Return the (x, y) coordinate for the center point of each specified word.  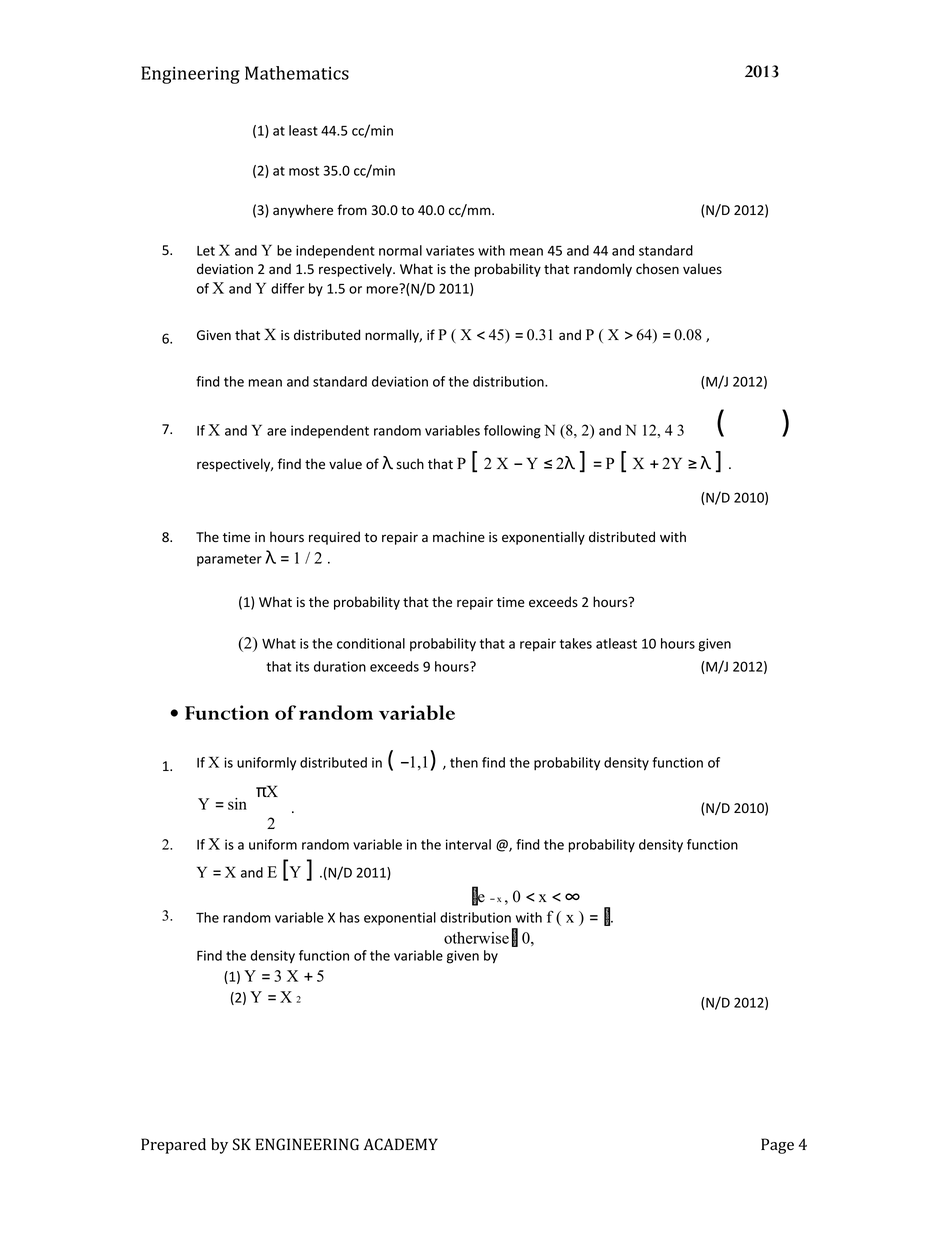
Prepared (173, 1146)
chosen (657, 268)
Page (777, 1146)
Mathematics (297, 73)
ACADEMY (400, 1144)
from (352, 209)
